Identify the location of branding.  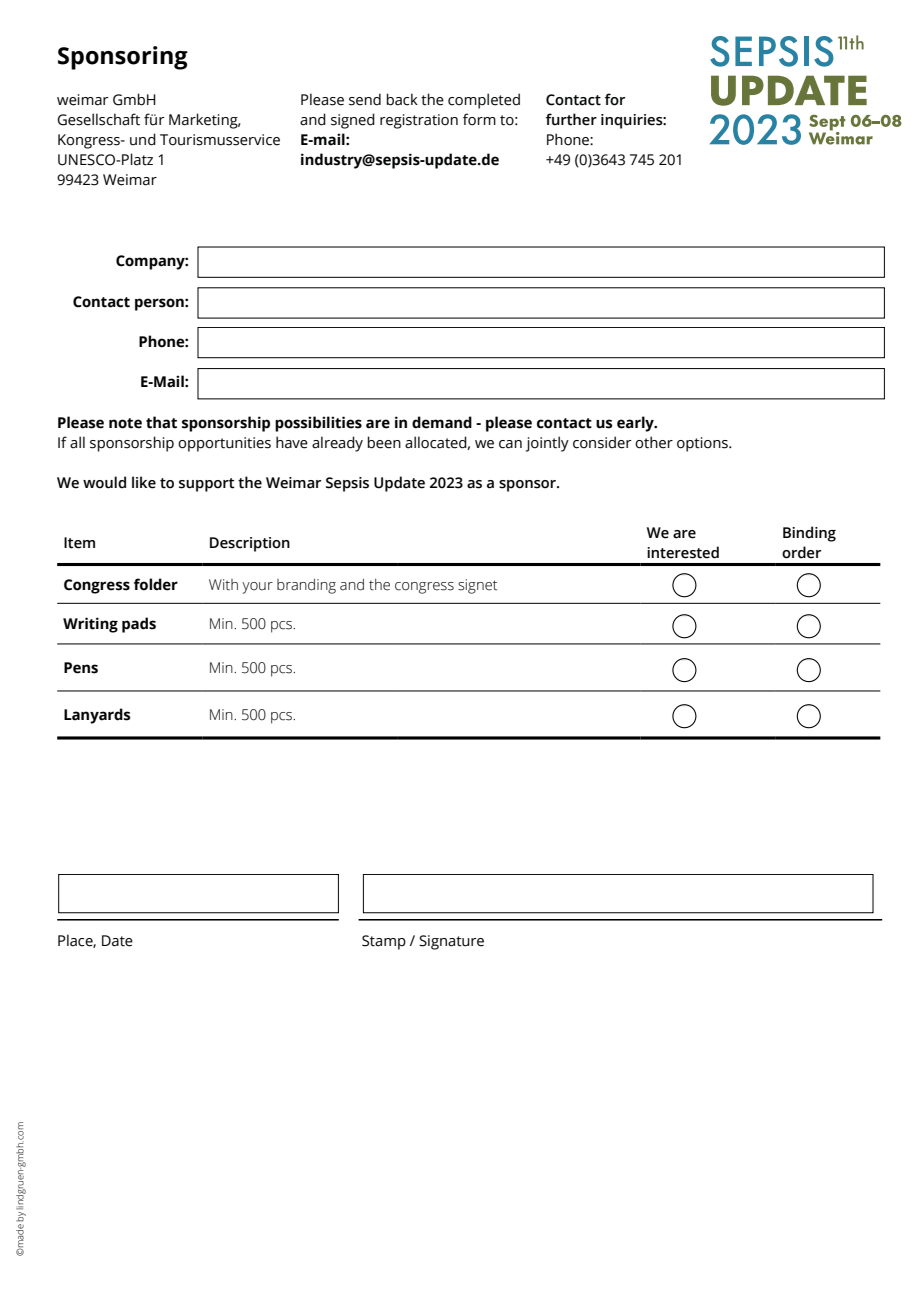
(306, 586).
